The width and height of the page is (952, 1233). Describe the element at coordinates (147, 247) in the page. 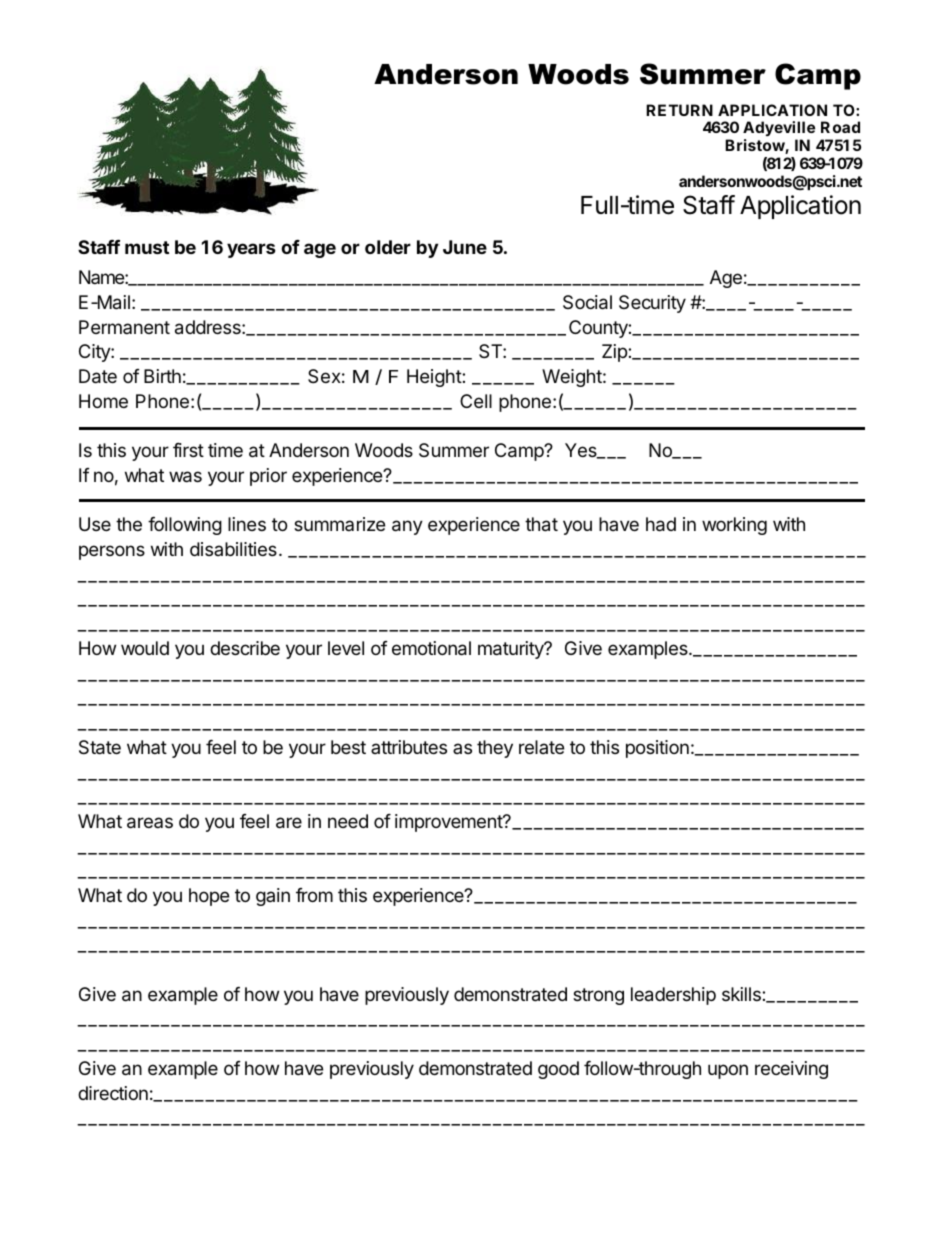

I see `must` at that location.
